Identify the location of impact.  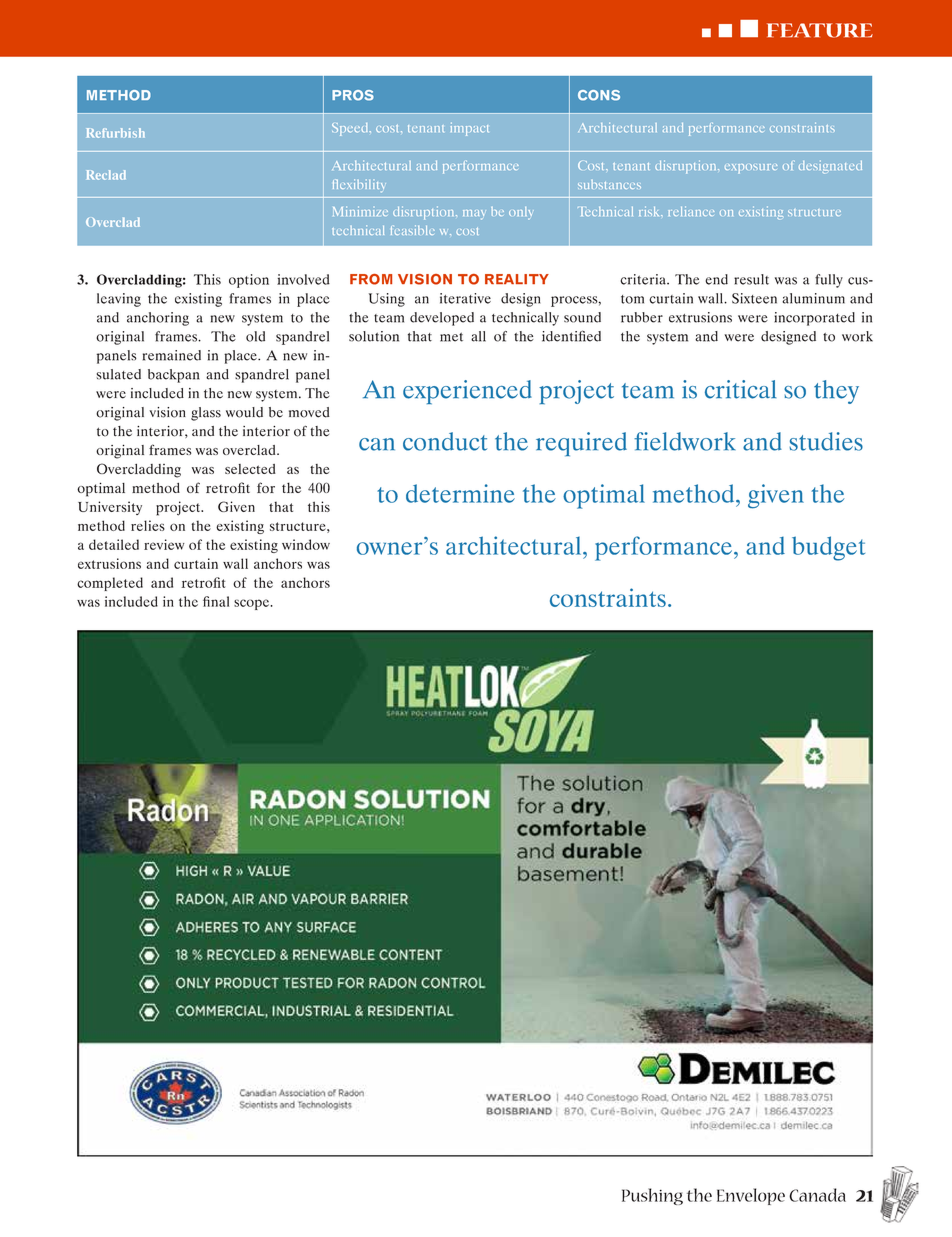
(470, 129).
